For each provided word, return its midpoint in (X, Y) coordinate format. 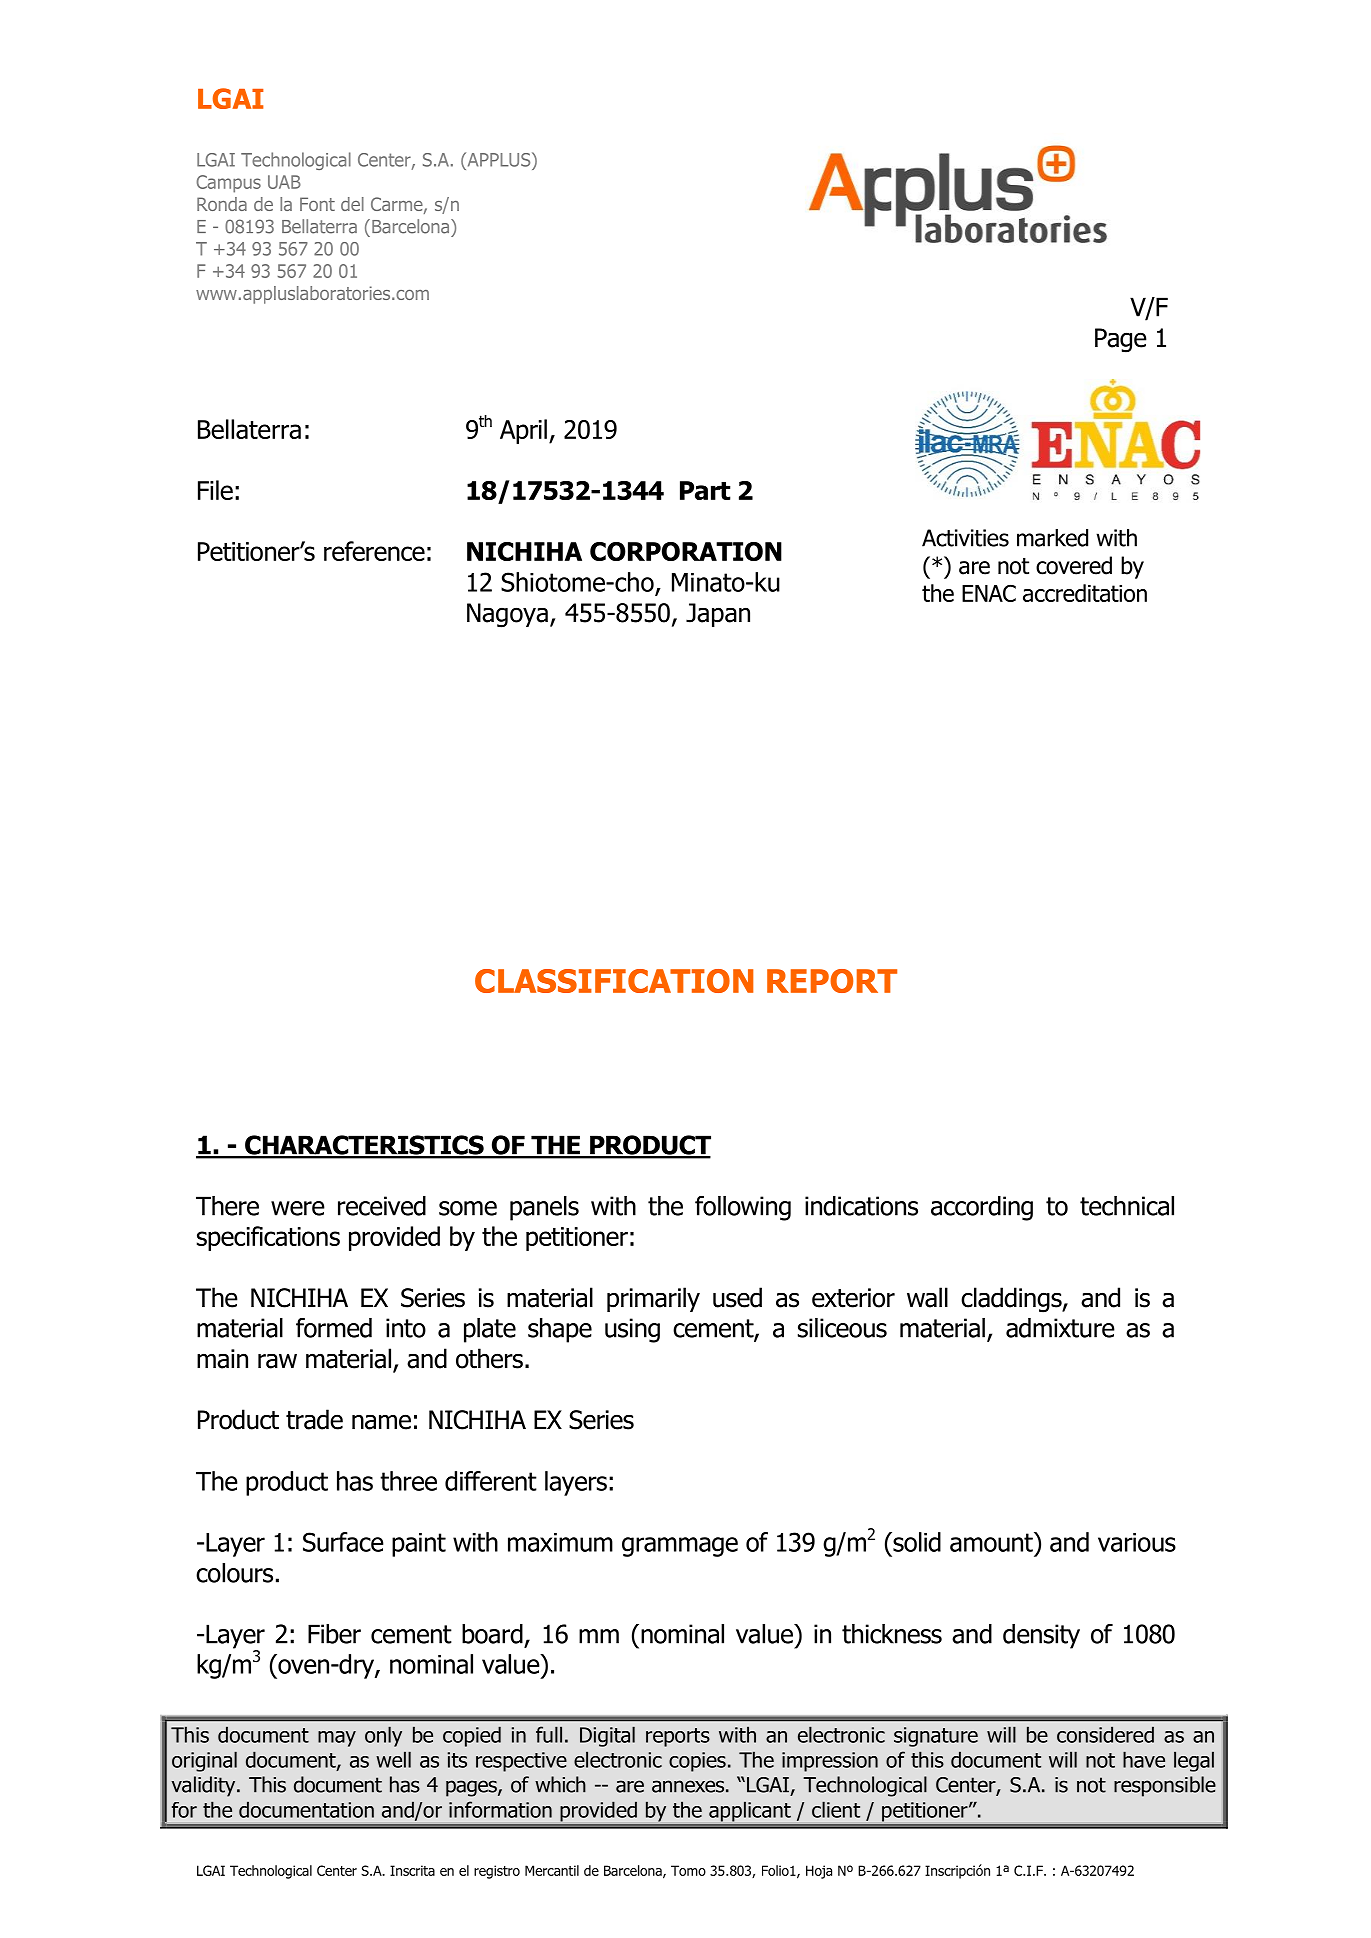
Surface (343, 1542)
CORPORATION (686, 551)
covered (1074, 565)
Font (317, 204)
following (743, 1208)
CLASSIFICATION (614, 981)
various (1137, 1542)
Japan (718, 615)
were (298, 1208)
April (523, 431)
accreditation (1085, 593)
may (337, 1739)
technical (1127, 1206)
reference (374, 551)
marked (1052, 538)
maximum (560, 1542)
